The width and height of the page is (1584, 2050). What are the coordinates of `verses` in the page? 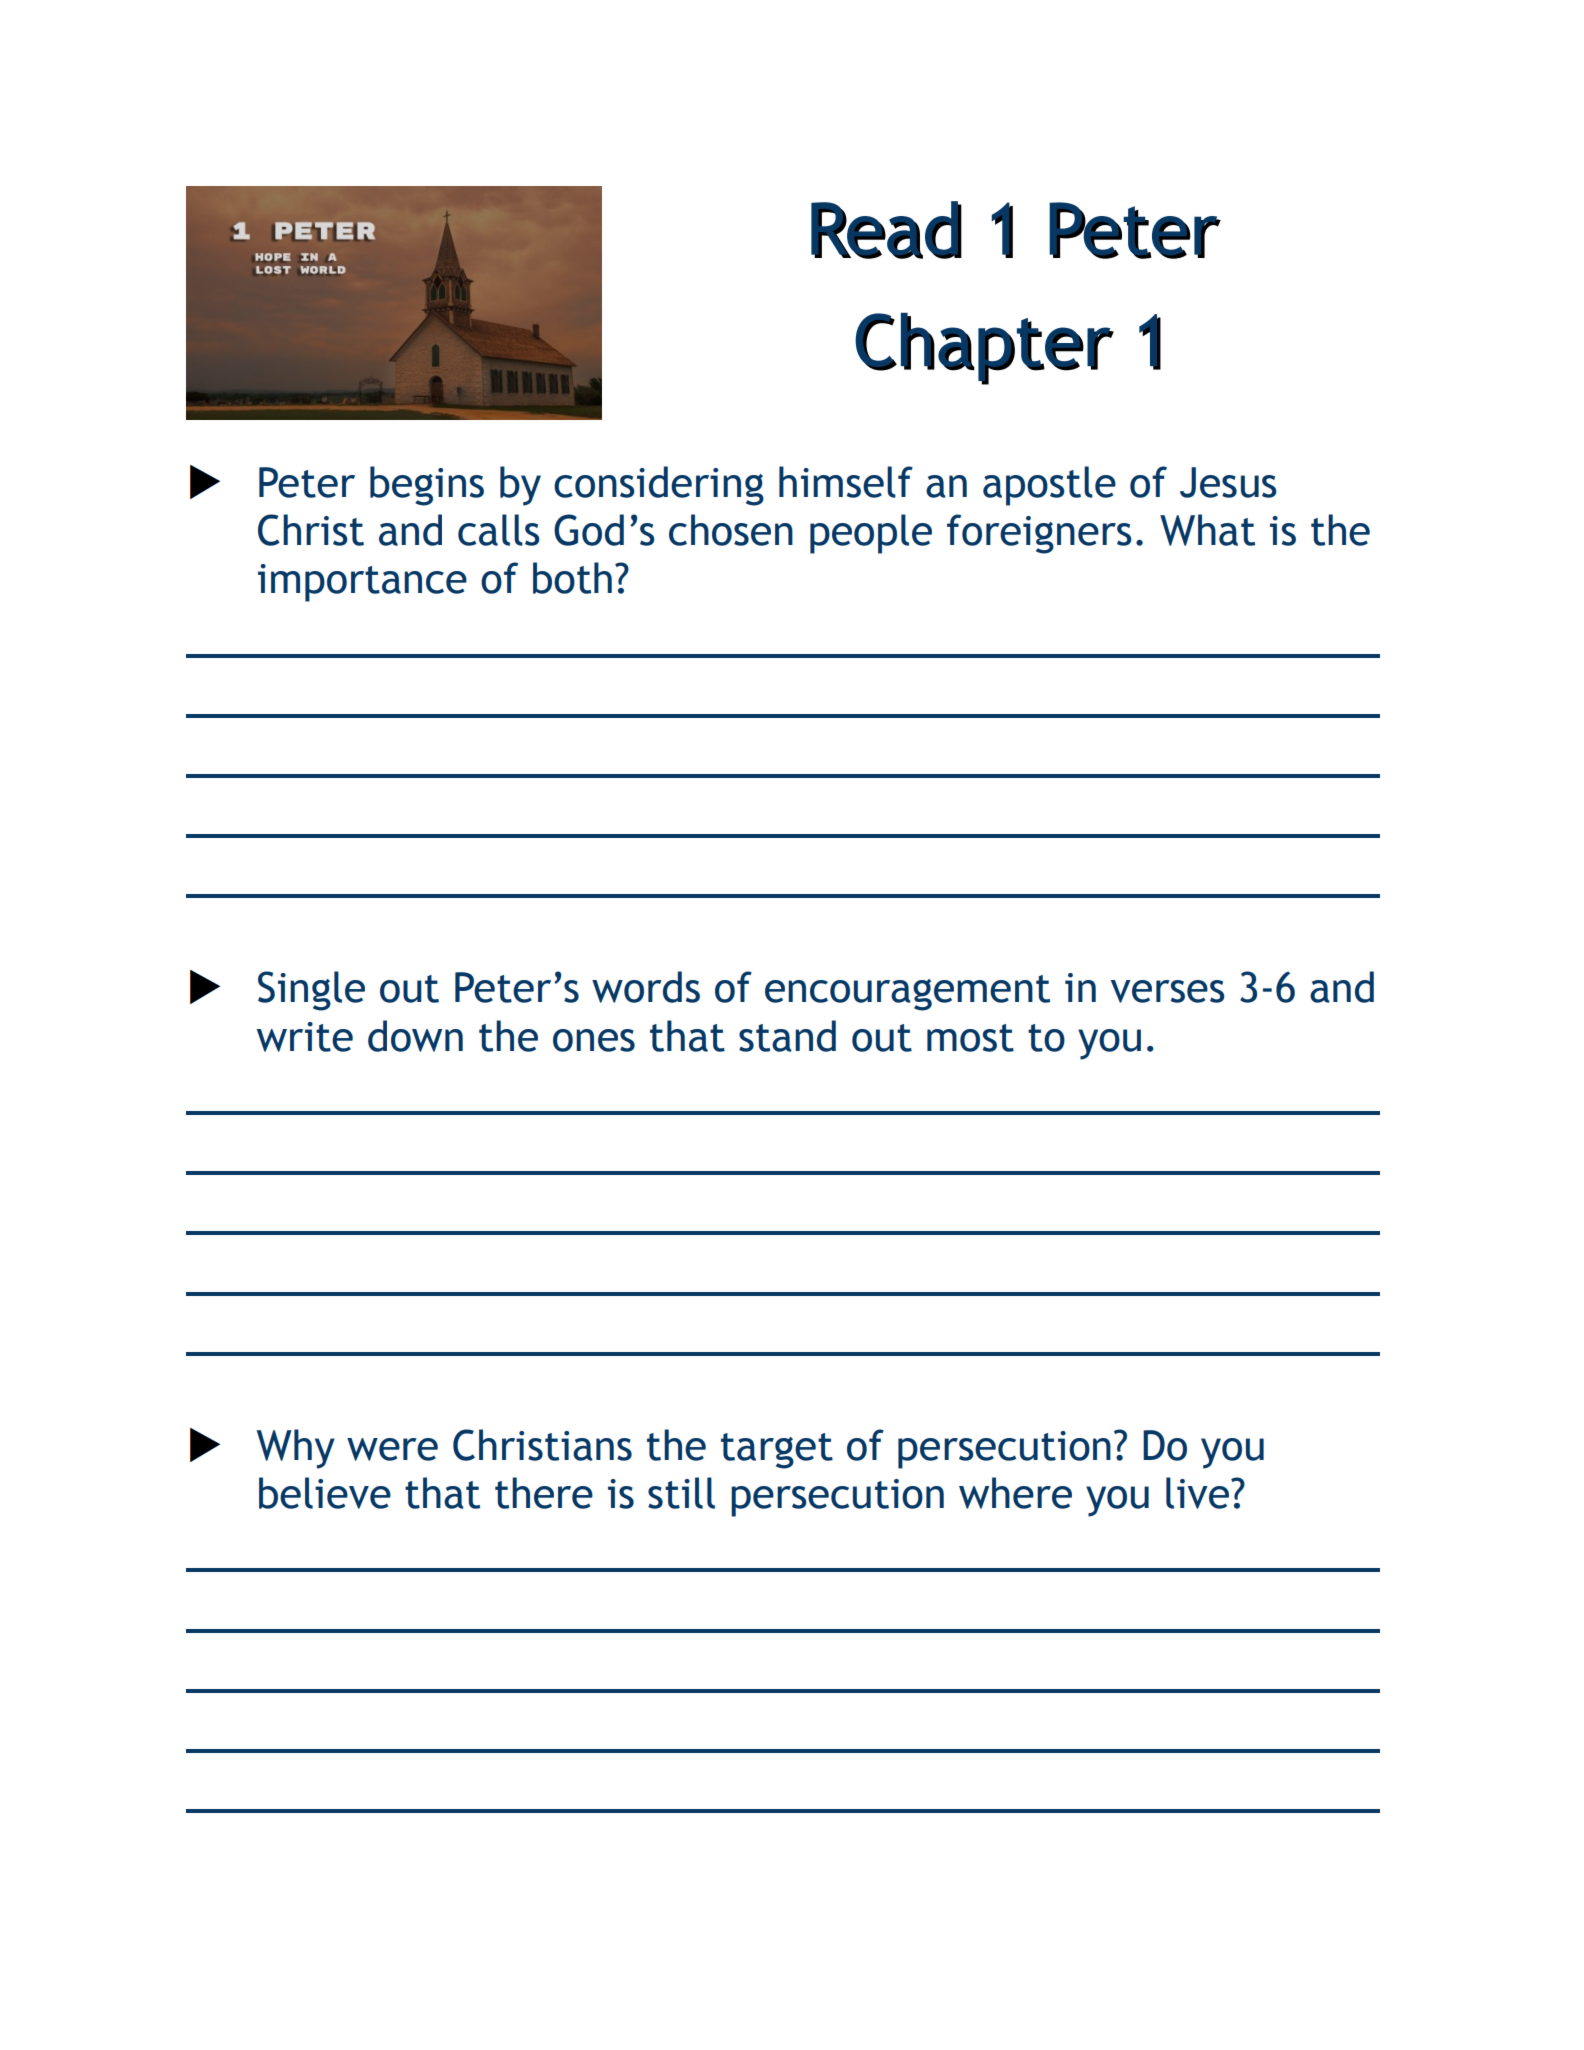 It's located at (1167, 991).
